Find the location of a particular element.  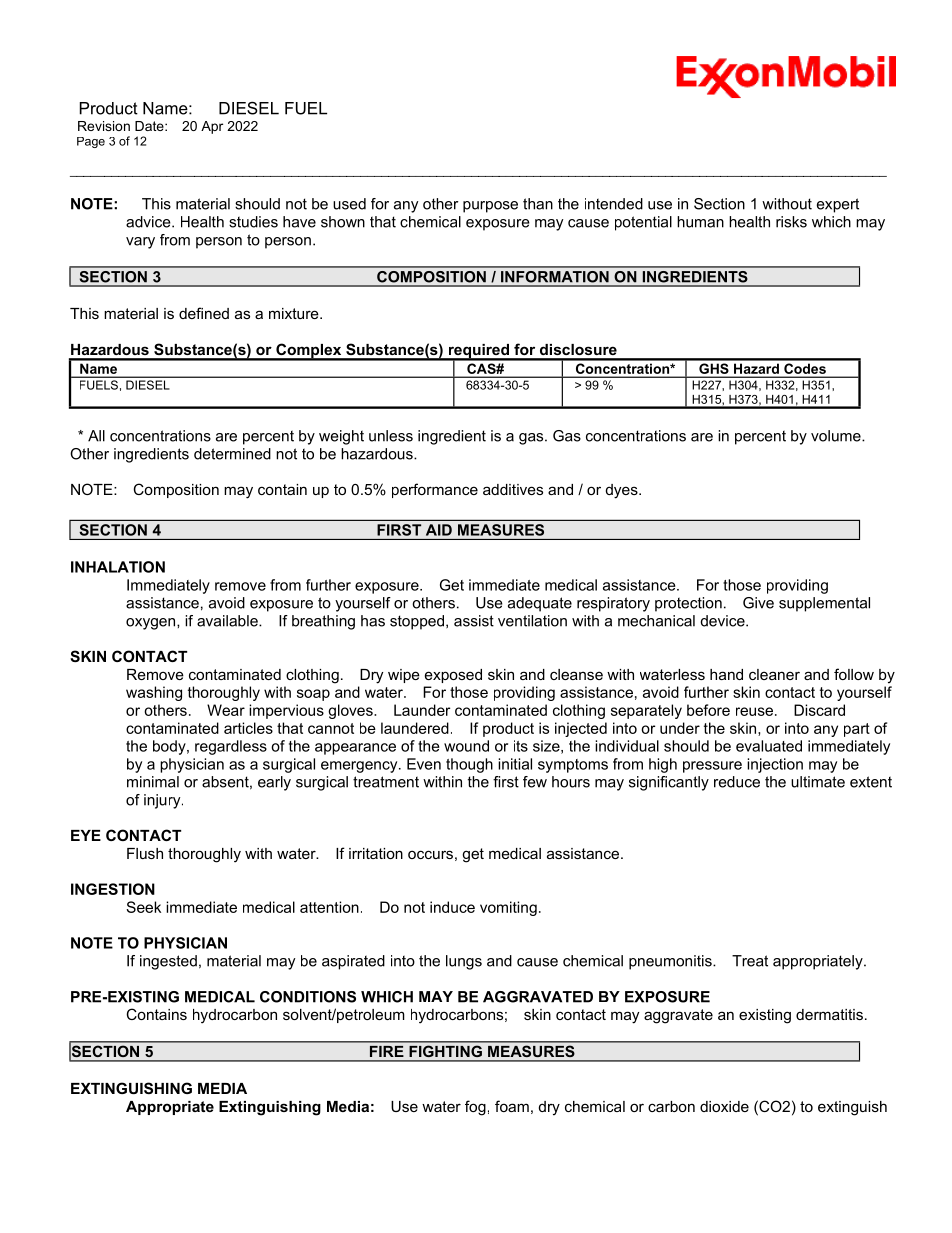

CONDITIONS is located at coordinates (308, 997).
